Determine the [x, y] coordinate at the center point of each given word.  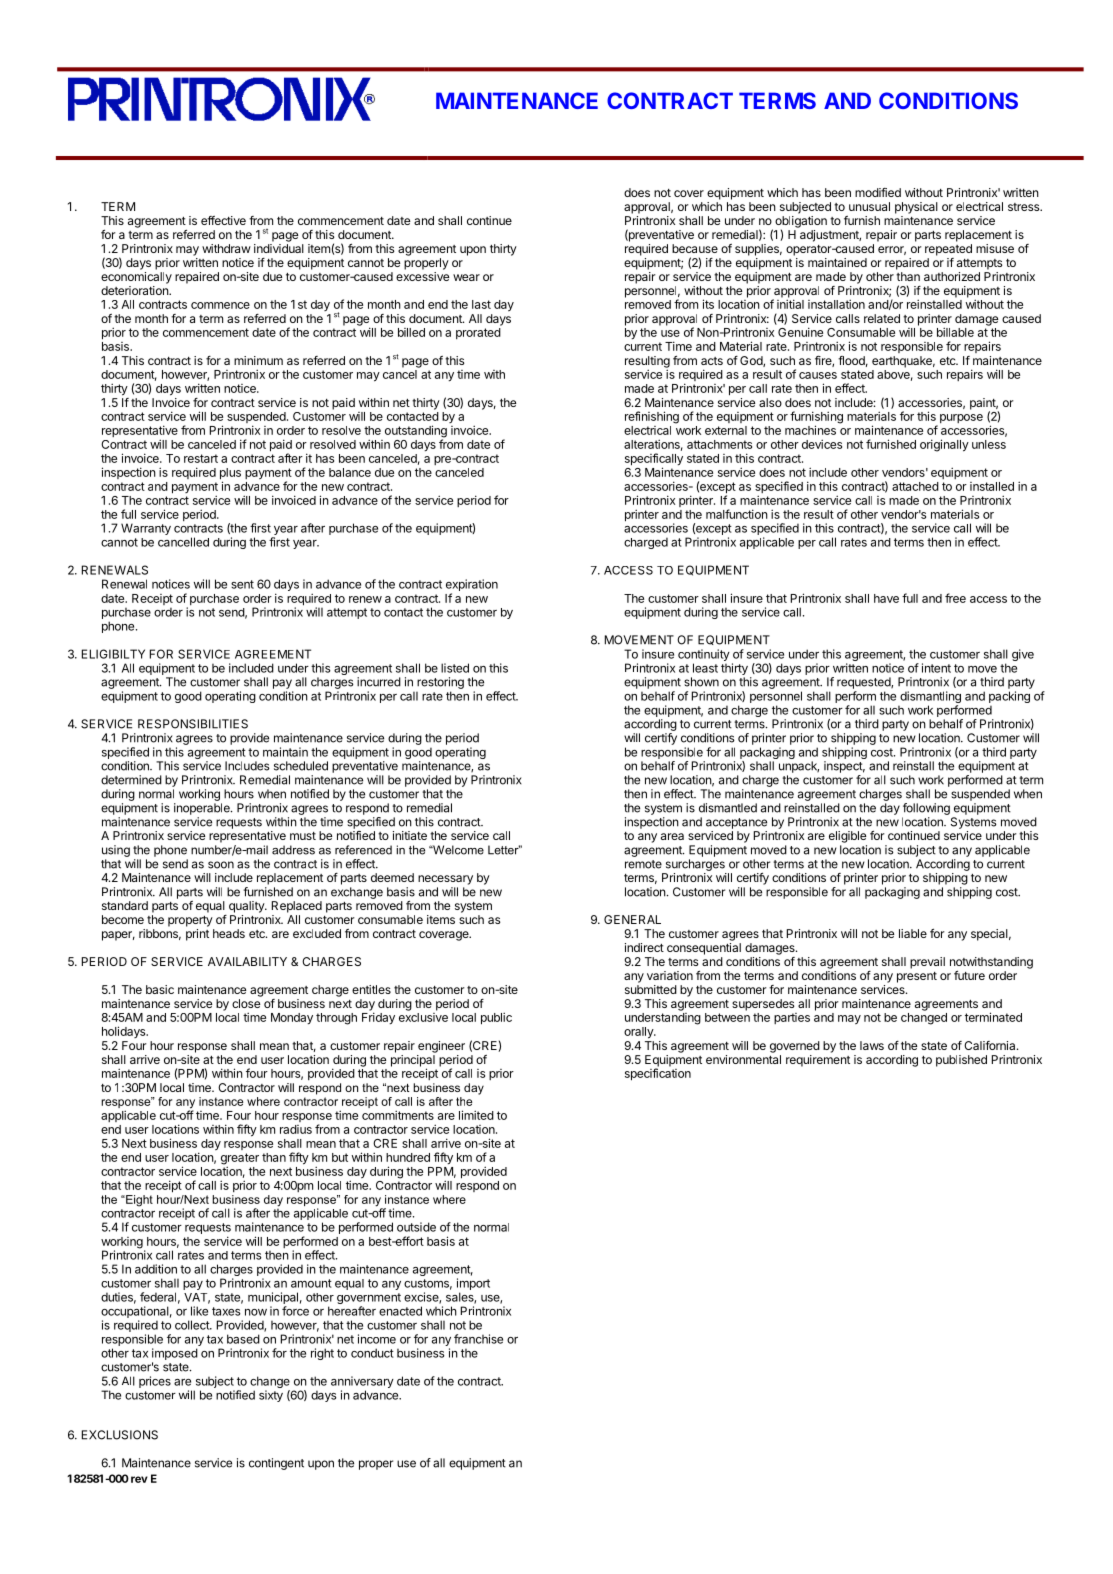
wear [466, 277]
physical [916, 208]
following [926, 809]
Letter [504, 850]
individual [279, 248]
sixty [271, 1396]
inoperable [203, 809]
